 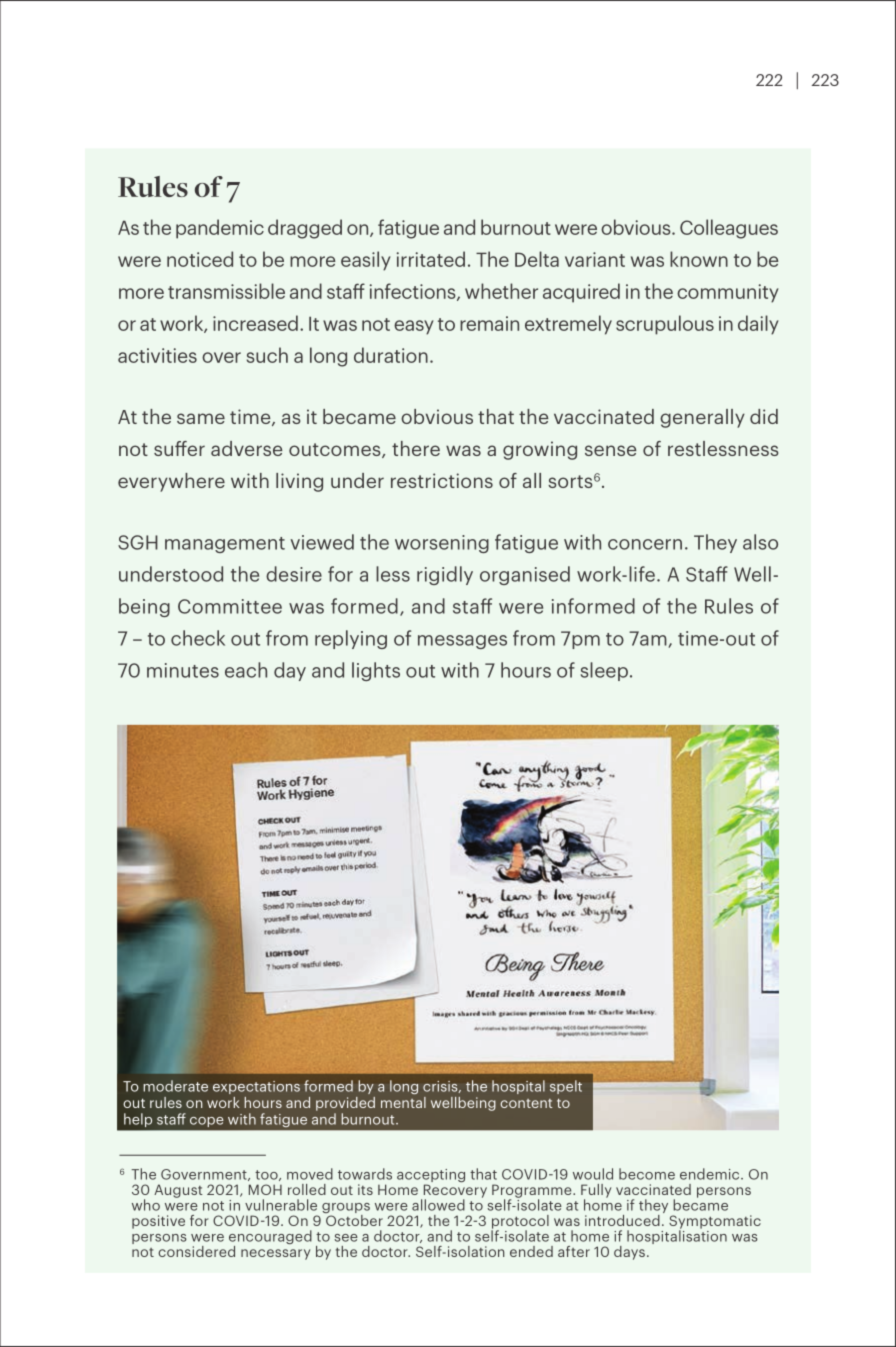 What do you see at coordinates (256, 1087) in the page?
I see `expectations` at bounding box center [256, 1087].
